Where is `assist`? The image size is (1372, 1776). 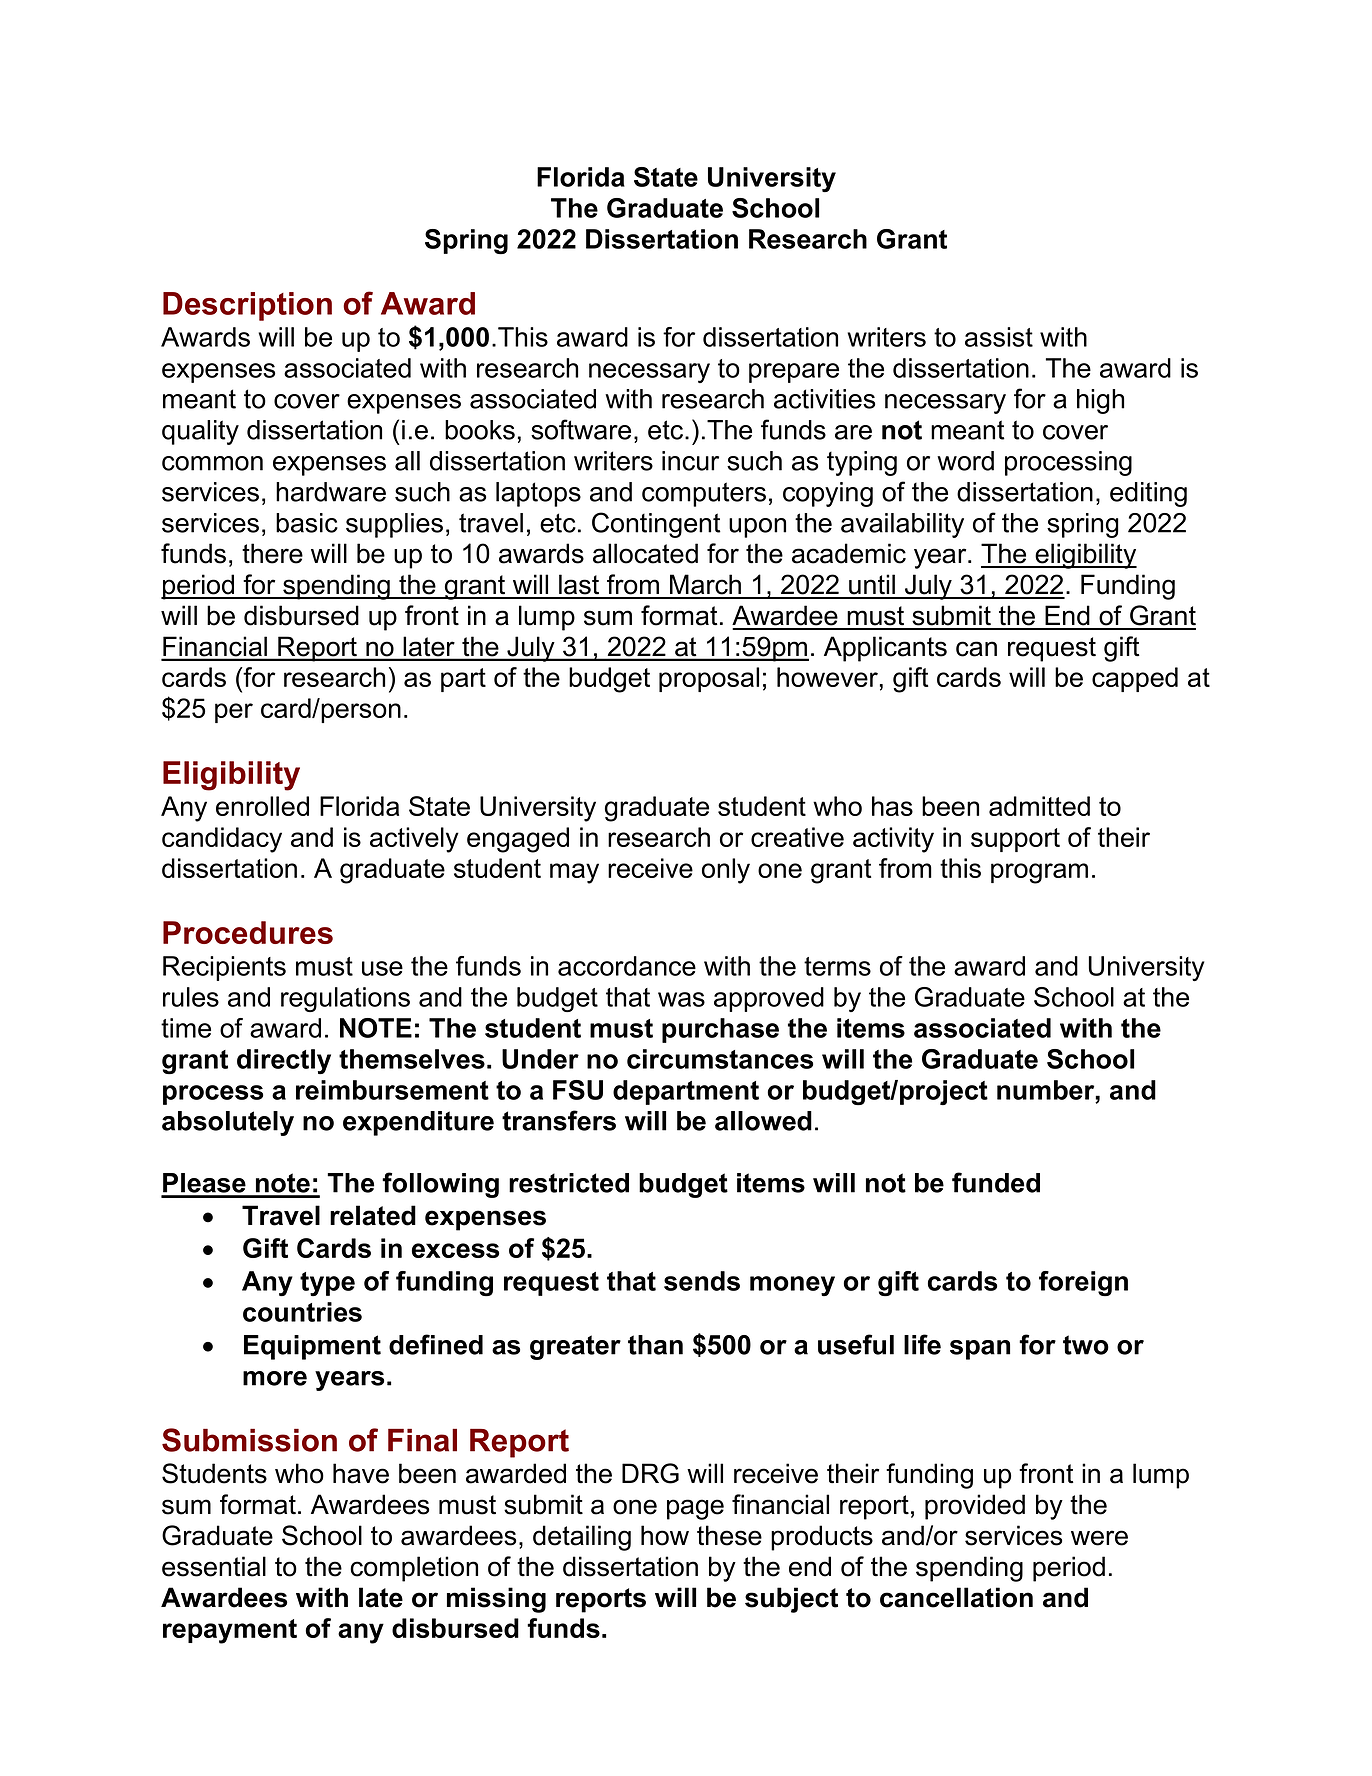 assist is located at coordinates (999, 337).
